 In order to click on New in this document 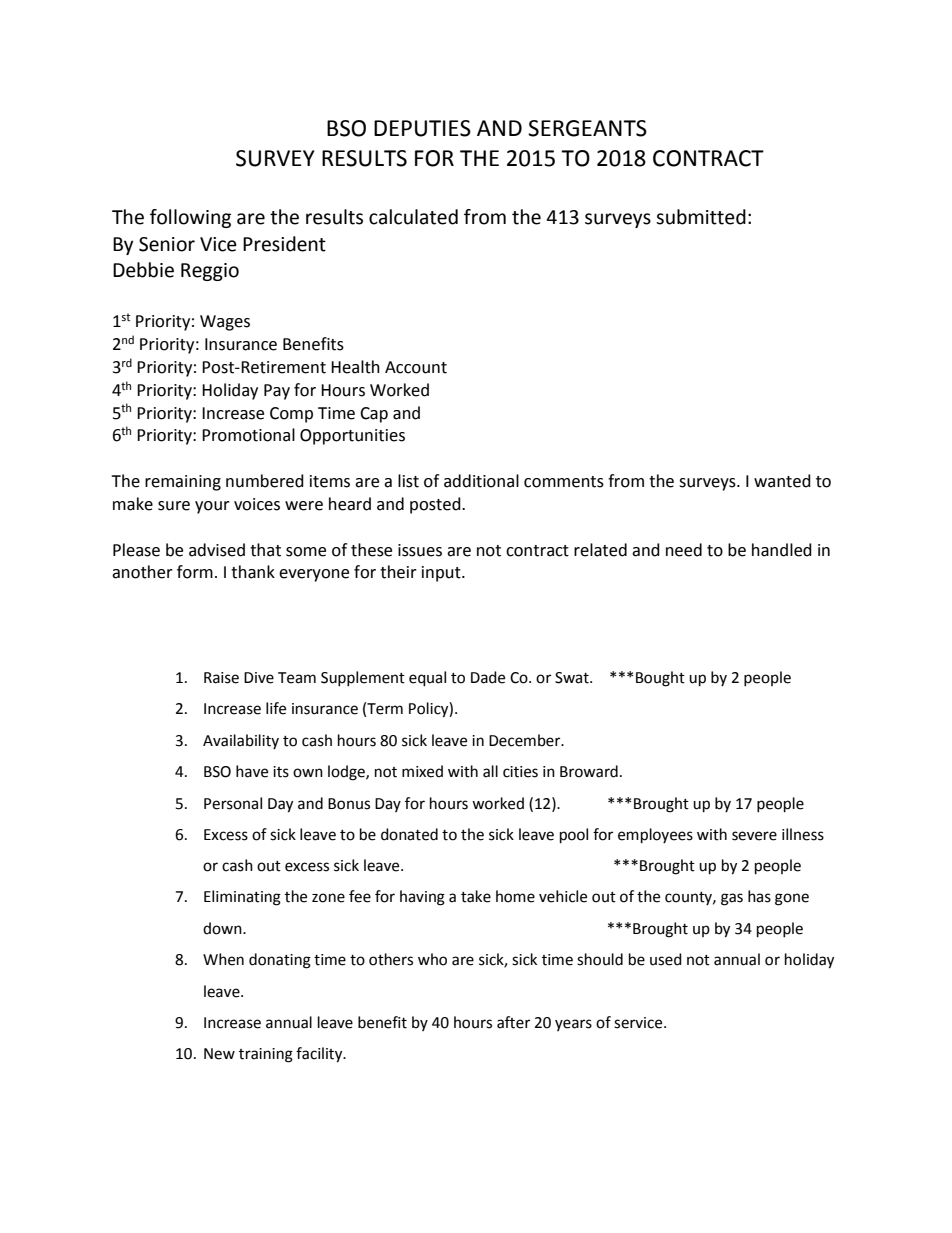, I will do `click(219, 1054)`.
